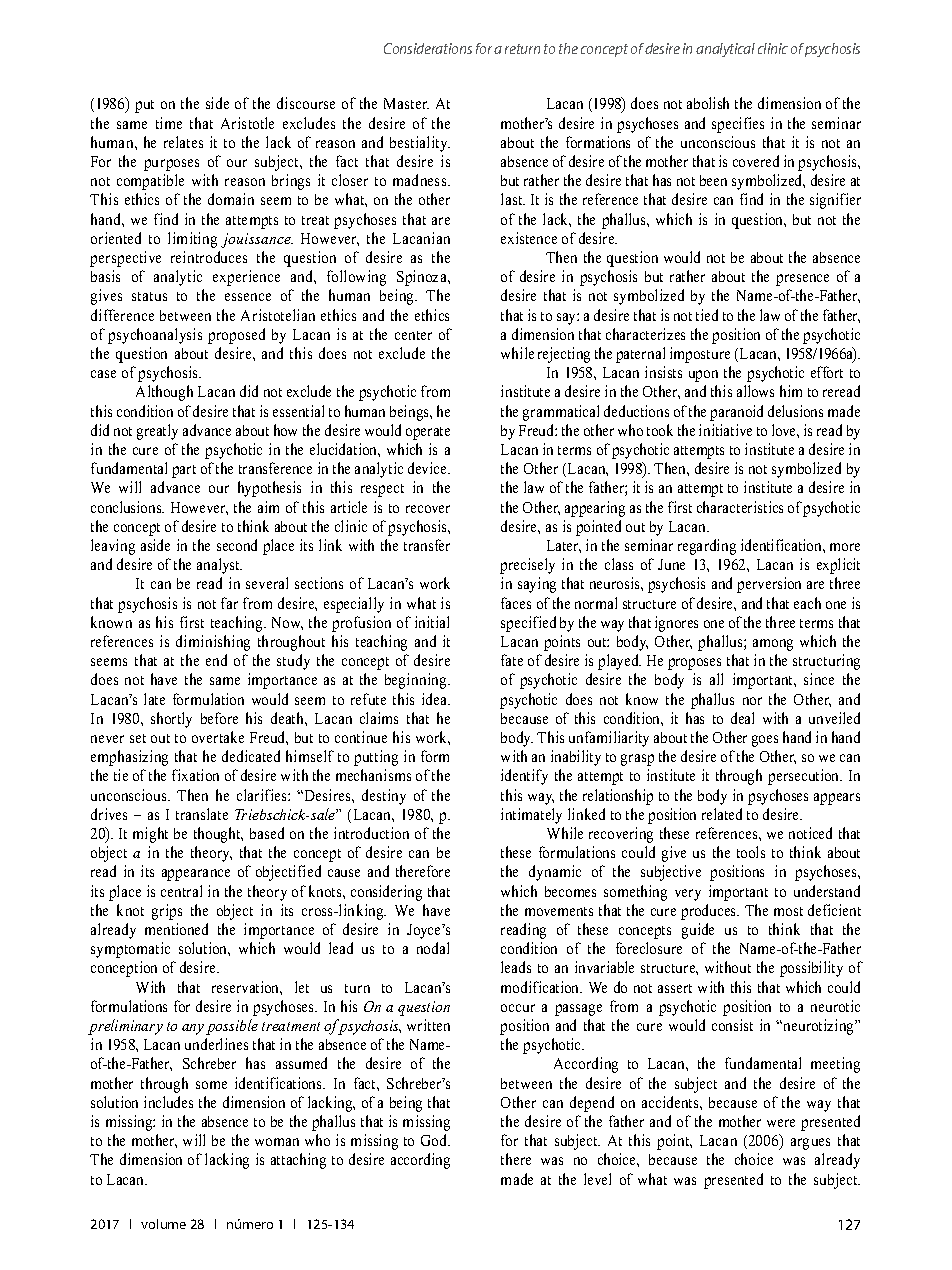 Image resolution: width=952 pixels, height=1270 pixels. I want to click on diminishing, so click(213, 643).
